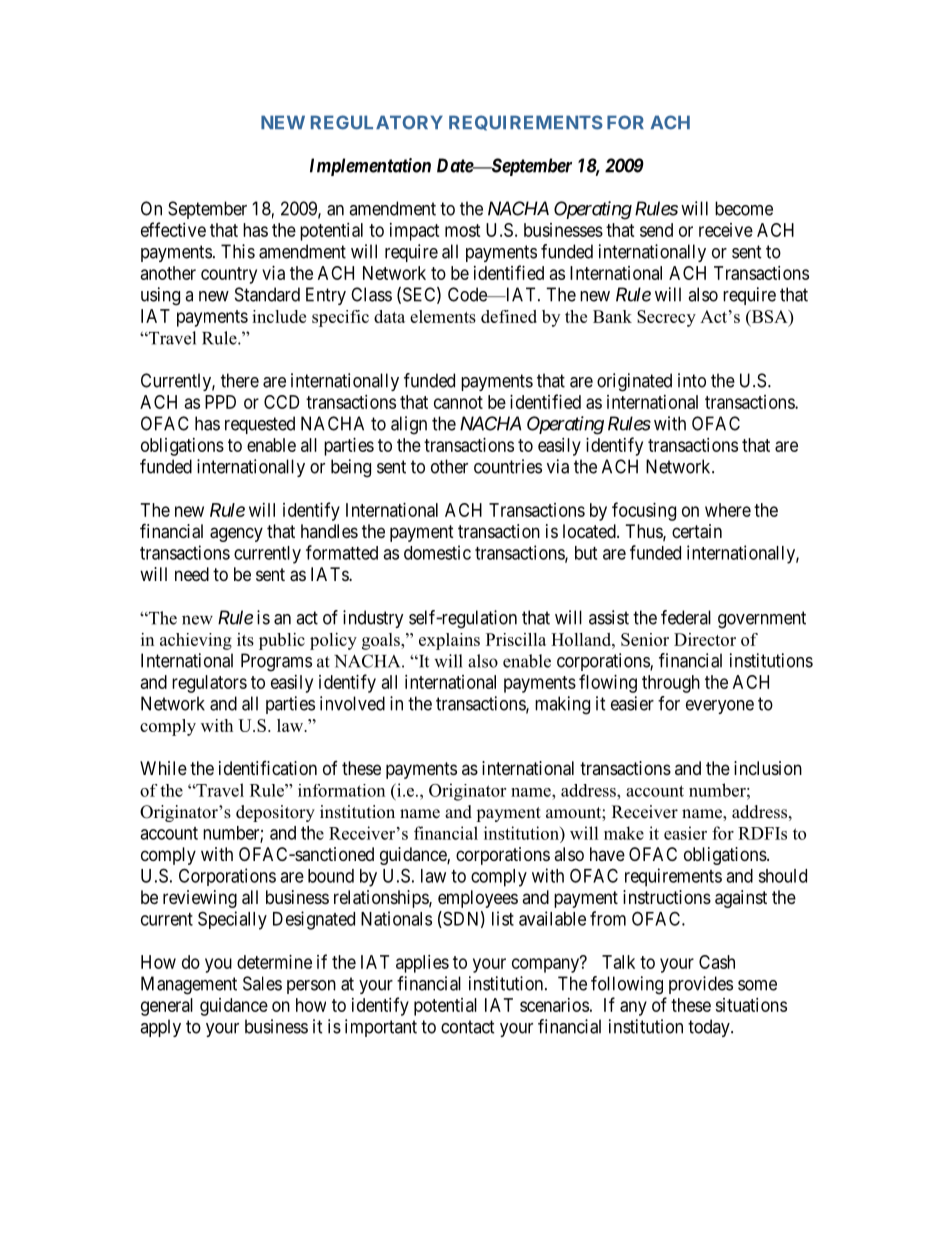 Image resolution: width=952 pixels, height=1233 pixels. Describe the element at coordinates (377, 122) in the image. I see `REGULATORY` at that location.
